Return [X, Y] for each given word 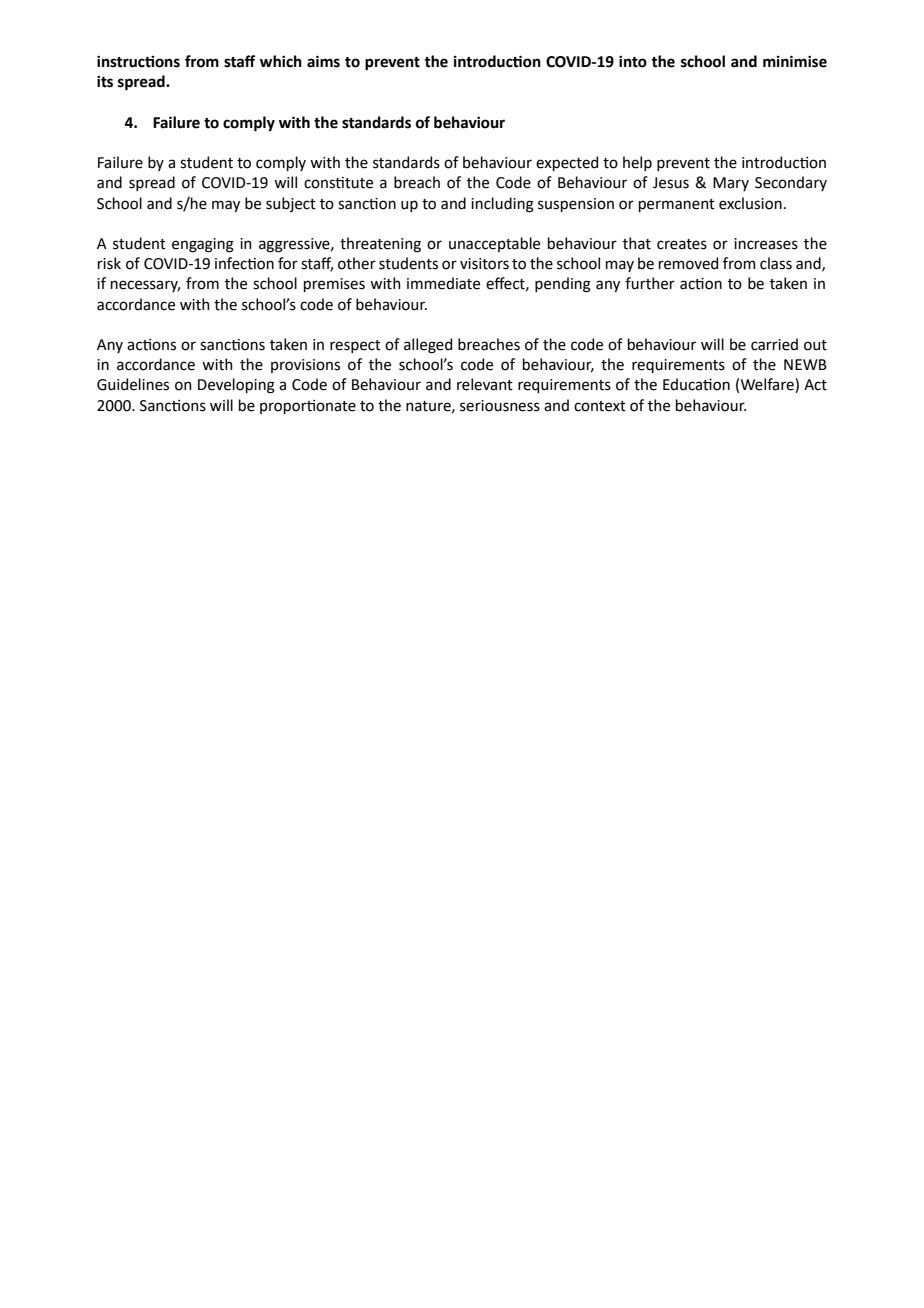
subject [291, 204]
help [637, 163]
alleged [428, 346]
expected [567, 163]
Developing [236, 386]
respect [355, 346]
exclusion [750, 203]
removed [688, 263]
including [502, 205]
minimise [795, 61]
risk [109, 263]
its [105, 82]
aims [323, 61]
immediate [443, 283]
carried [774, 344]
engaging [203, 245]
